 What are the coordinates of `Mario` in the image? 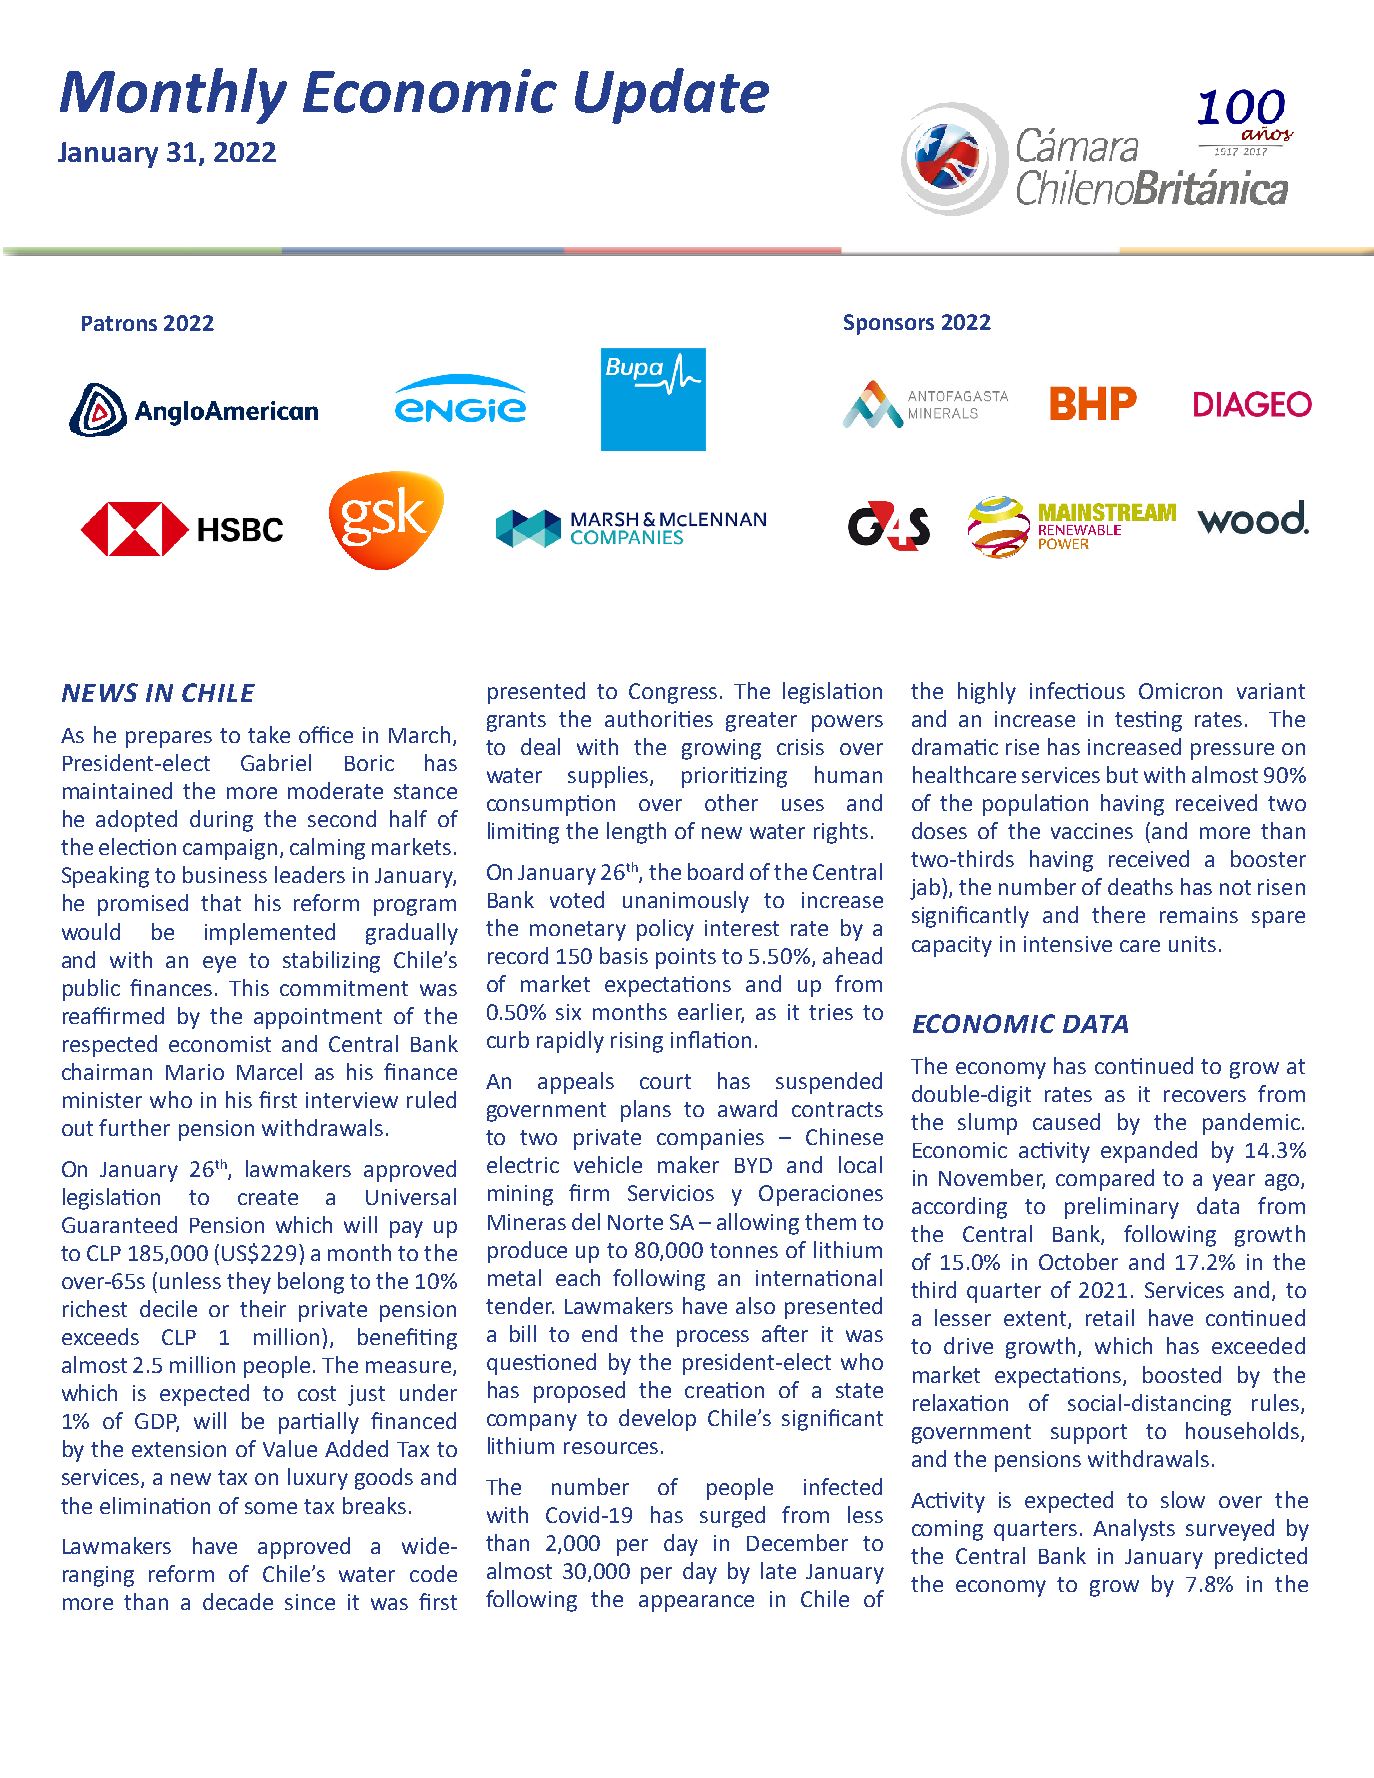 It's located at (195, 1072).
